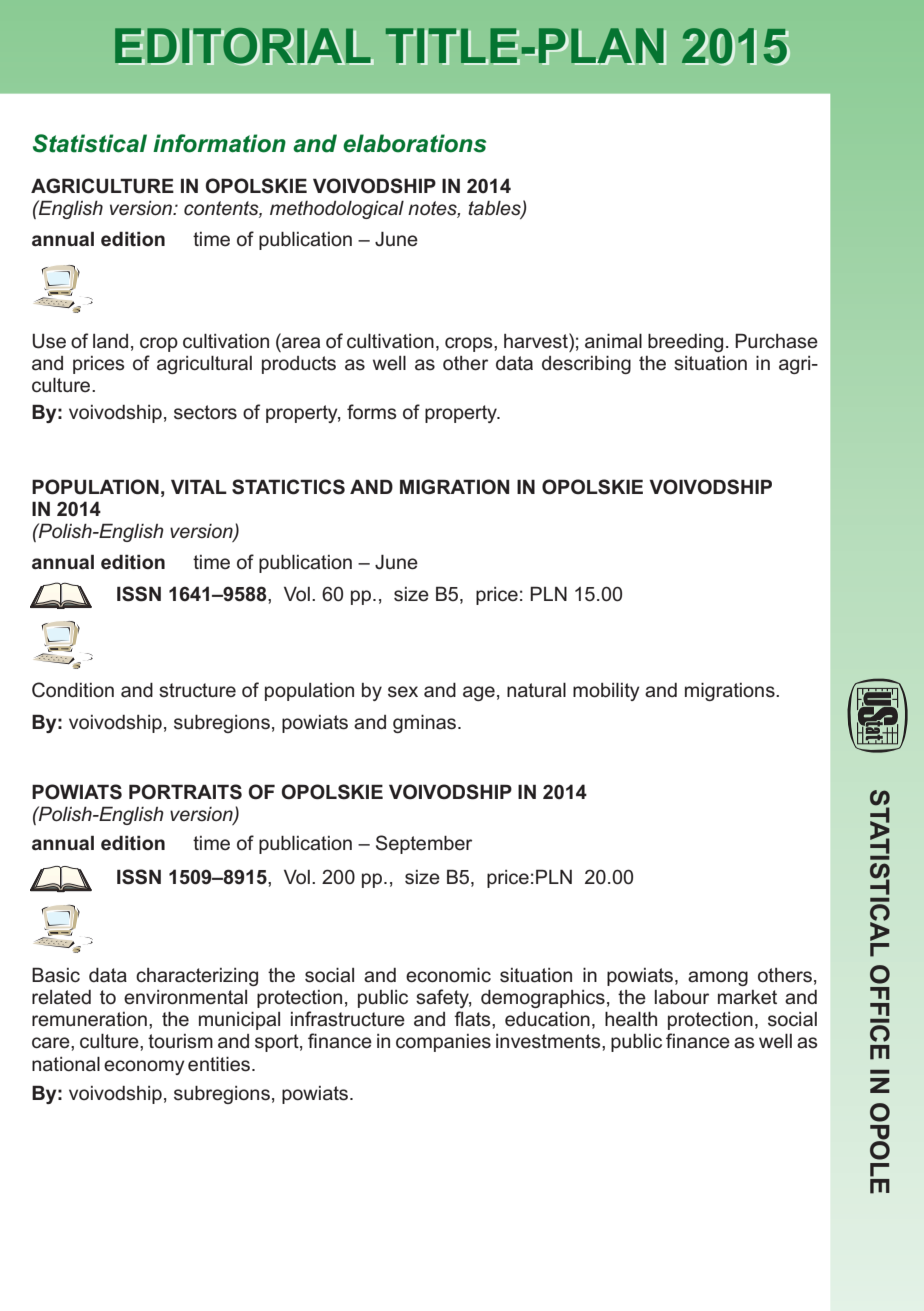 Image resolution: width=924 pixels, height=1311 pixels. I want to click on breeding, so click(685, 343).
